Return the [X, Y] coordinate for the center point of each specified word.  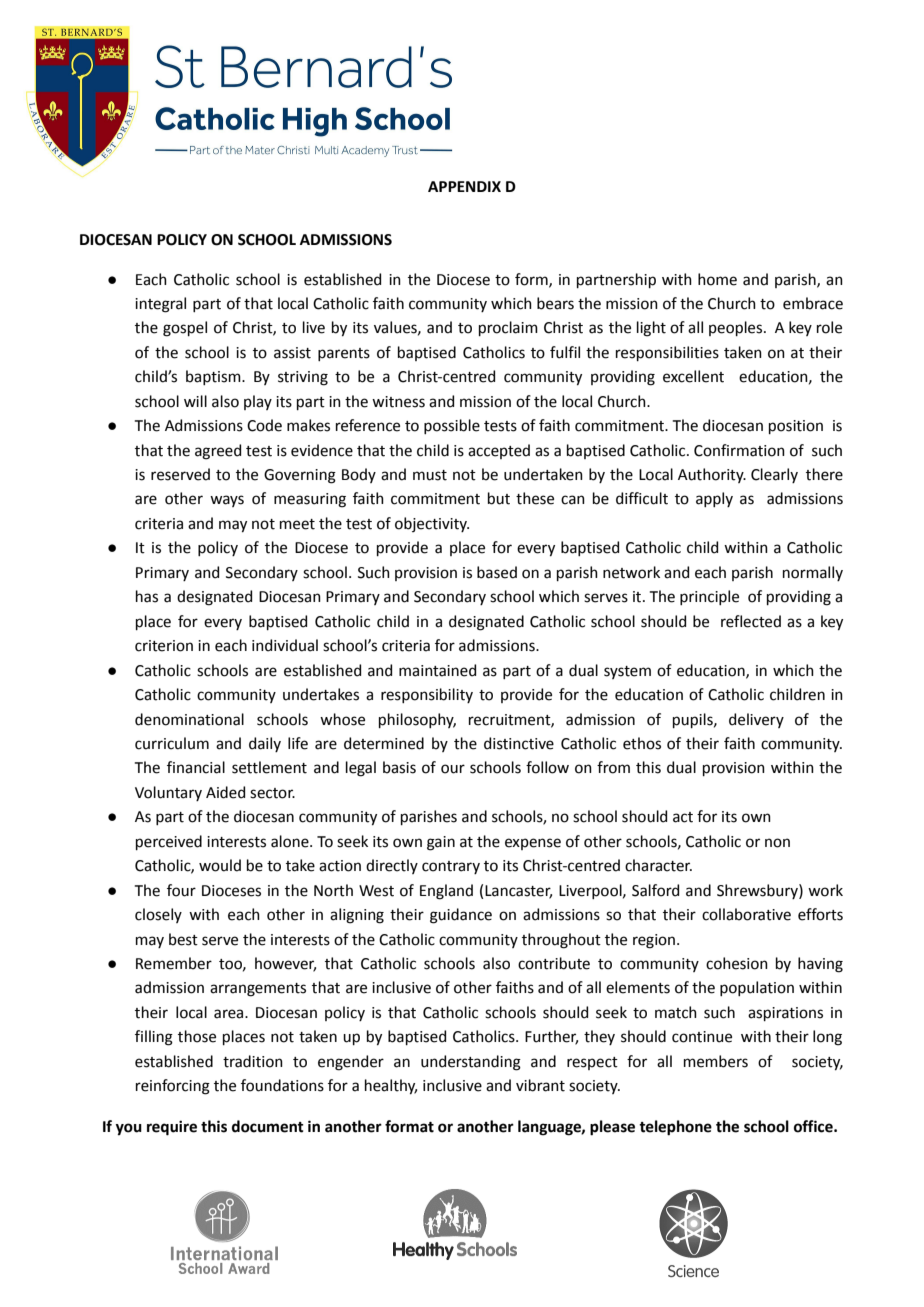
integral [160, 305]
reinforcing [173, 1087]
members [716, 1061]
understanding [471, 1063]
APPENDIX [464, 186]
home [717, 279]
